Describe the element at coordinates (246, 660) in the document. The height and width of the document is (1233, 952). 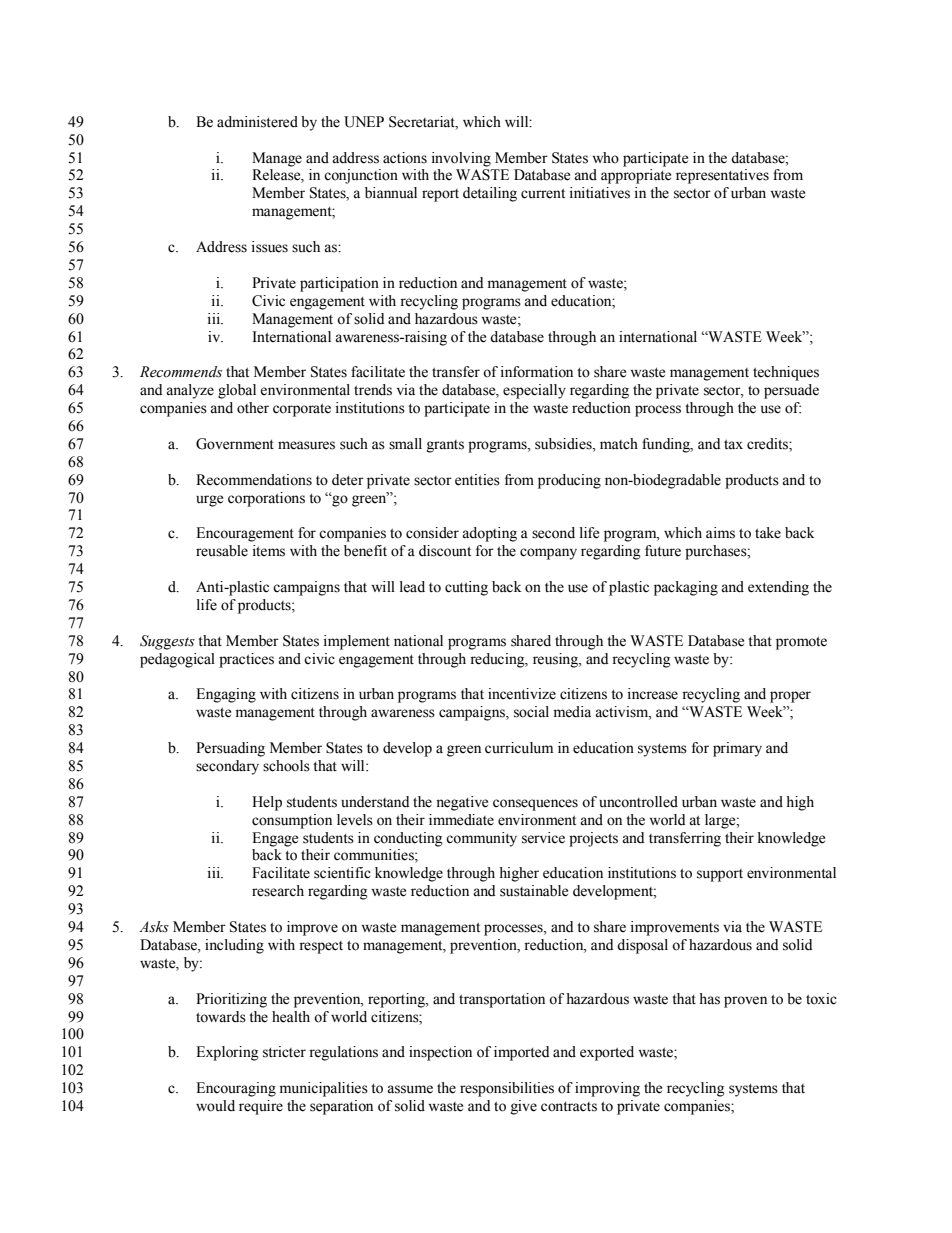
I see `practices` at that location.
